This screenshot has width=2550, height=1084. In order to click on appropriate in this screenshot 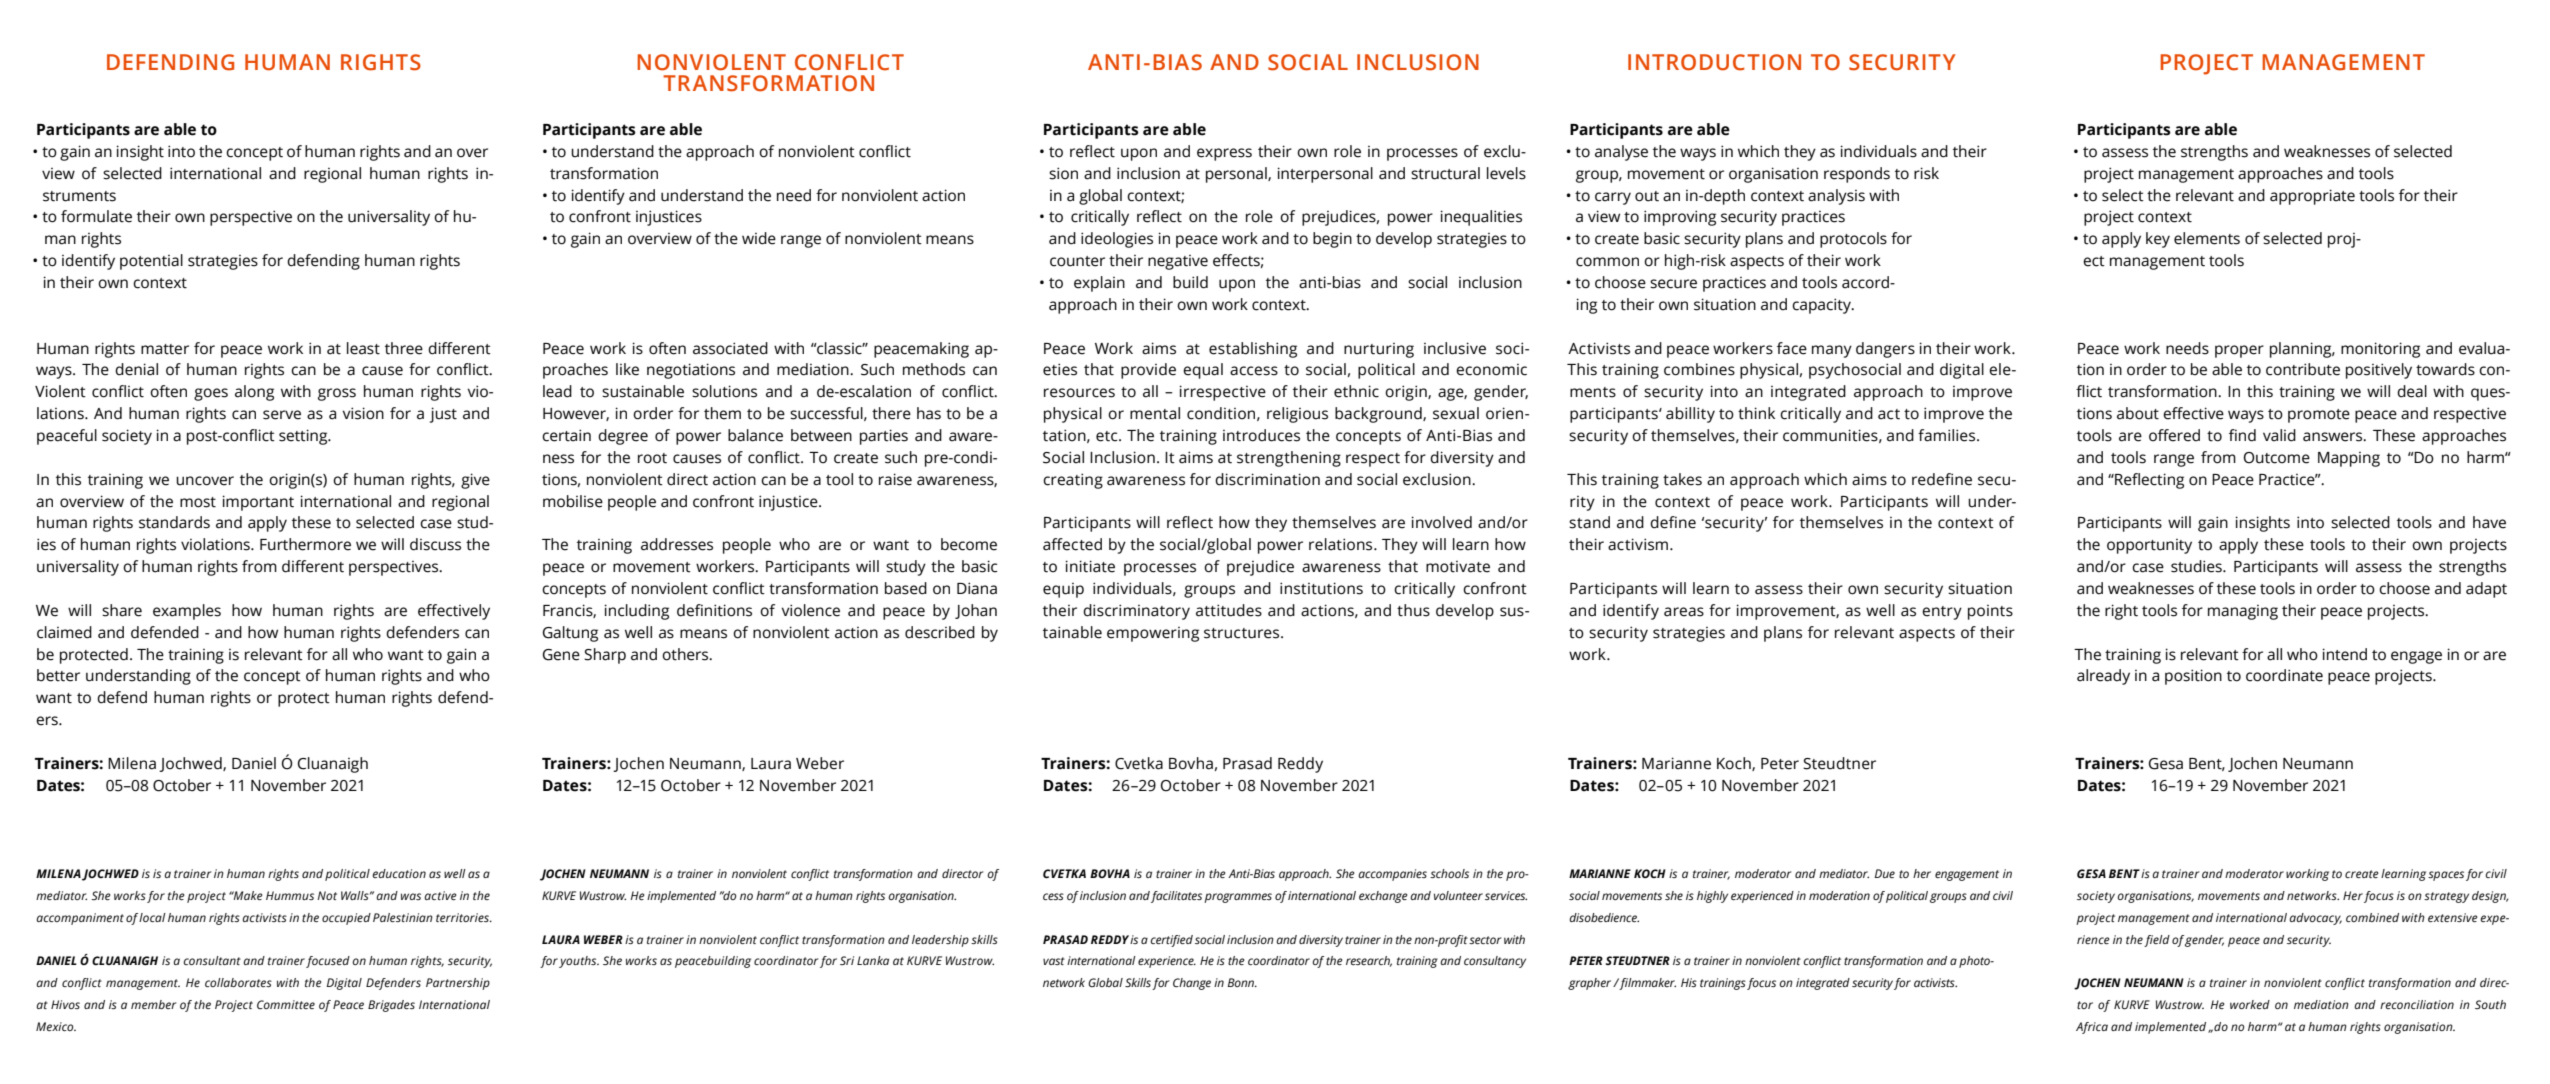, I will do `click(2312, 197)`.
